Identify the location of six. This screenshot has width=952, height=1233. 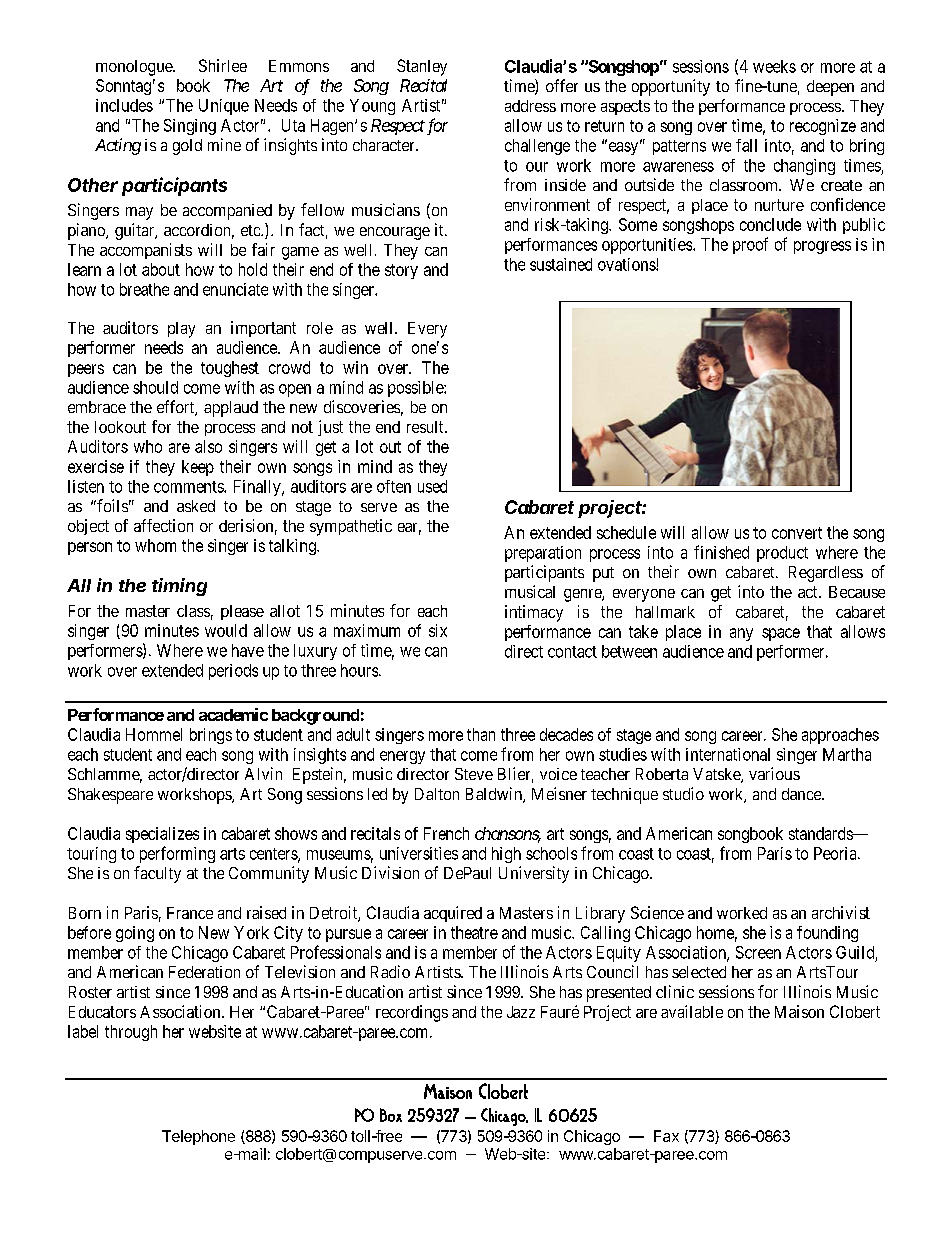
(438, 630).
